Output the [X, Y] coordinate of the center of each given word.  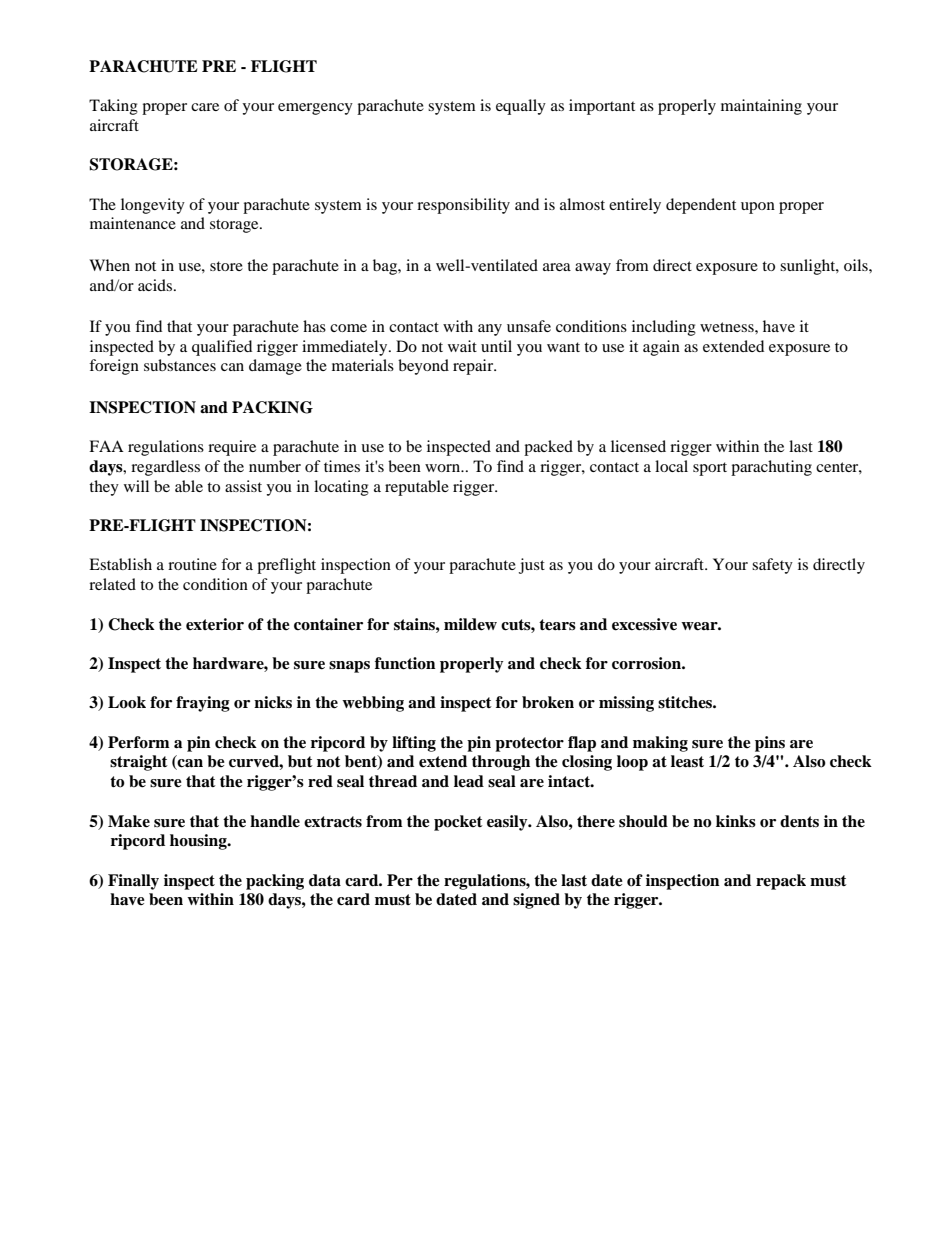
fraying [203, 704]
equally [521, 107]
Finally [133, 882]
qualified [222, 348]
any [490, 330]
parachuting [771, 468]
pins [770, 744]
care [205, 107]
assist [243, 486]
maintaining [761, 107]
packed [548, 448]
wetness [728, 327]
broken [548, 702]
